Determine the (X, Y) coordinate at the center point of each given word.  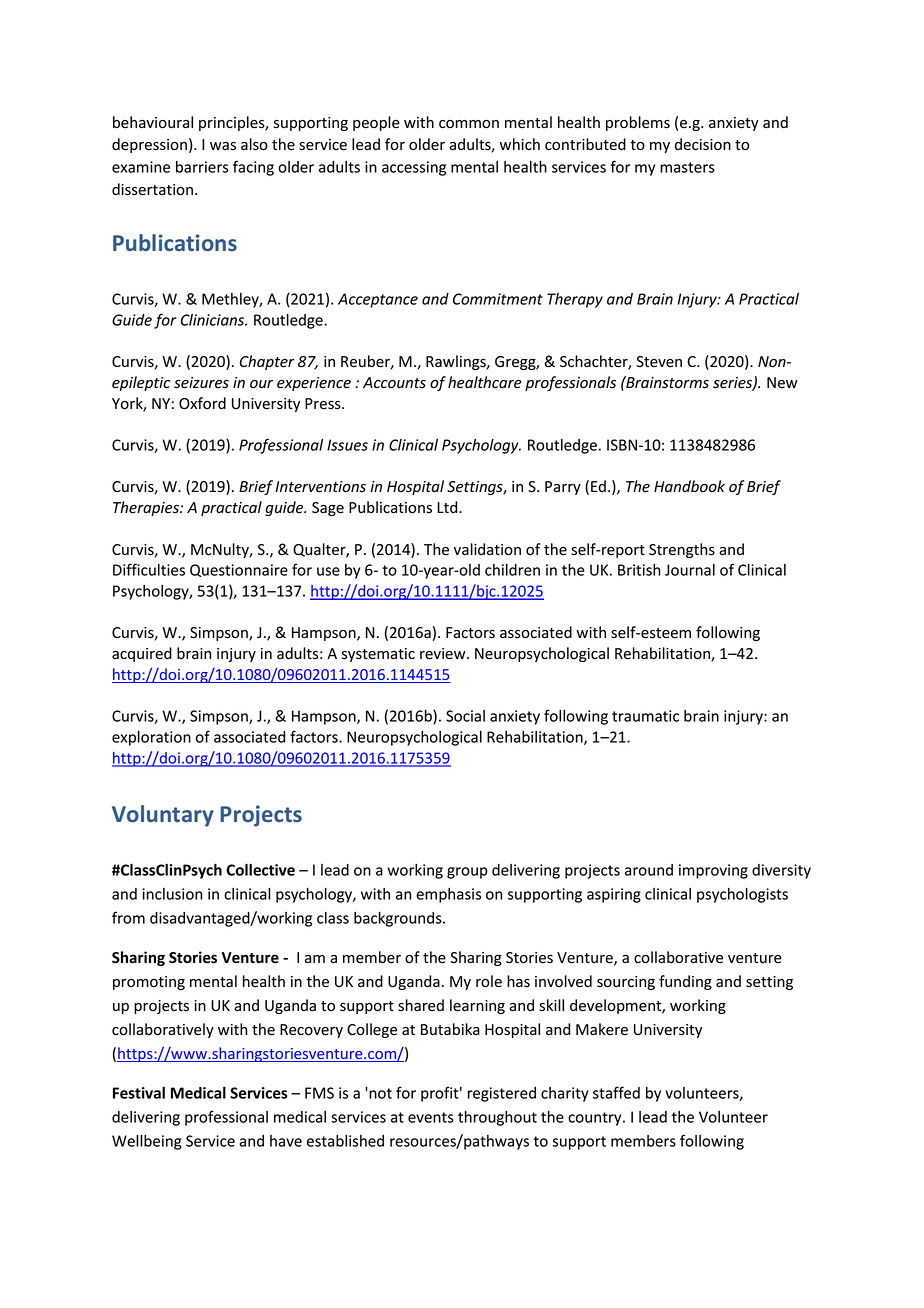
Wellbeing (147, 1142)
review (444, 654)
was (223, 146)
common (469, 124)
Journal (690, 570)
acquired (142, 654)
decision (703, 144)
